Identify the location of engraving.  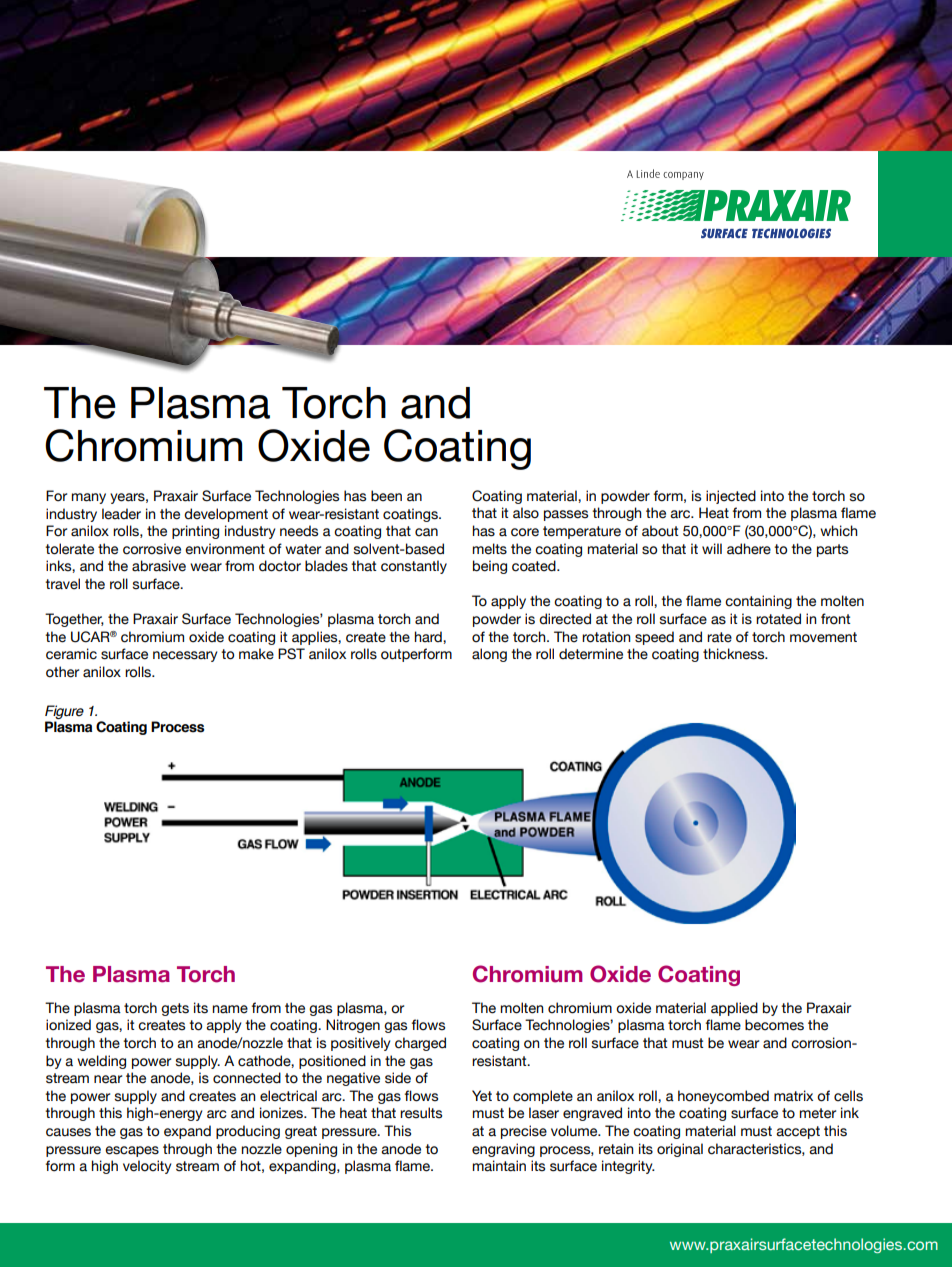
(503, 1150).
